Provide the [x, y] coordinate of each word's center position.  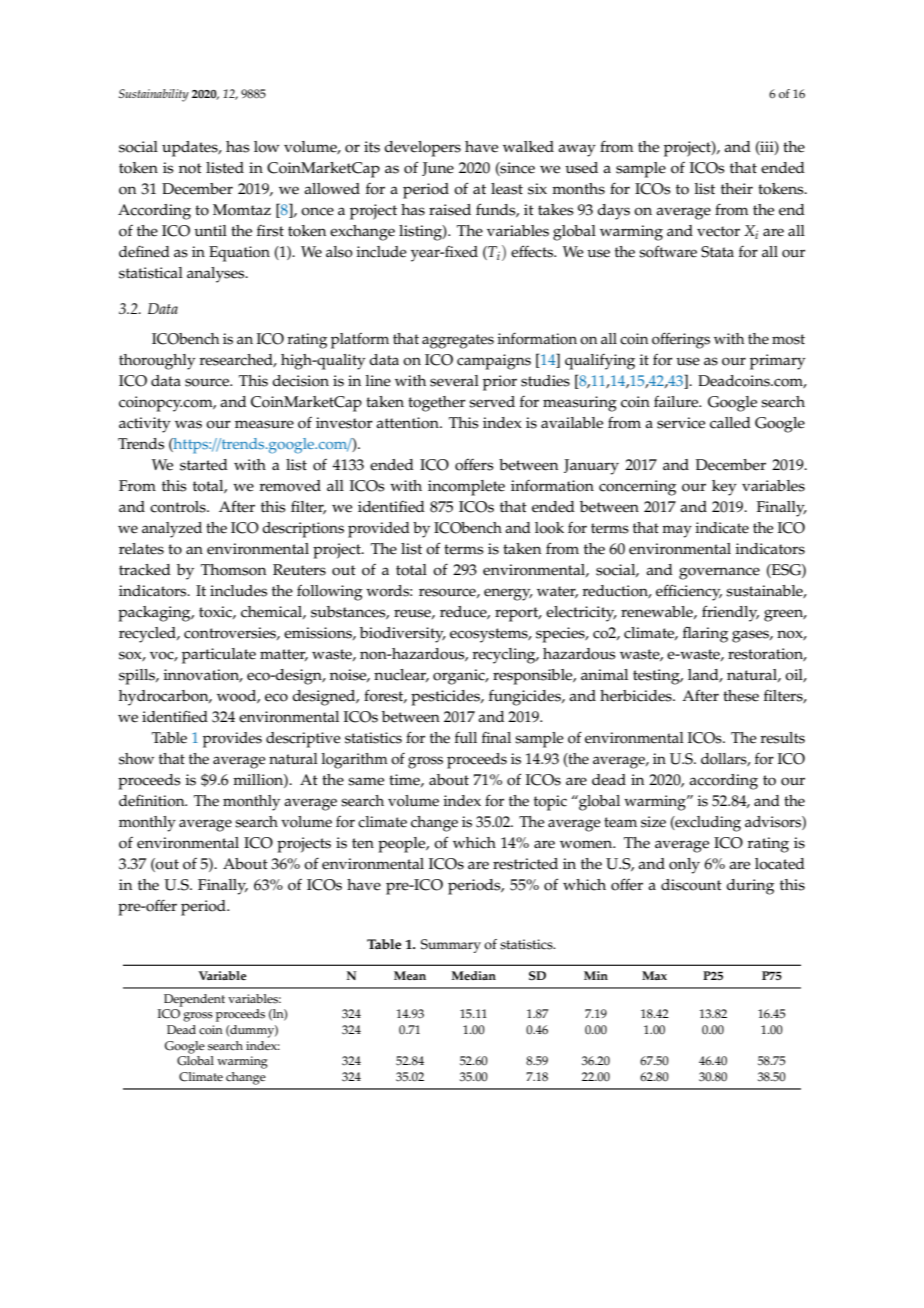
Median [474, 976]
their [737, 189]
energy [508, 594]
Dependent [194, 1000]
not [190, 168]
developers [422, 149]
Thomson [233, 570]
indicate [722, 528]
